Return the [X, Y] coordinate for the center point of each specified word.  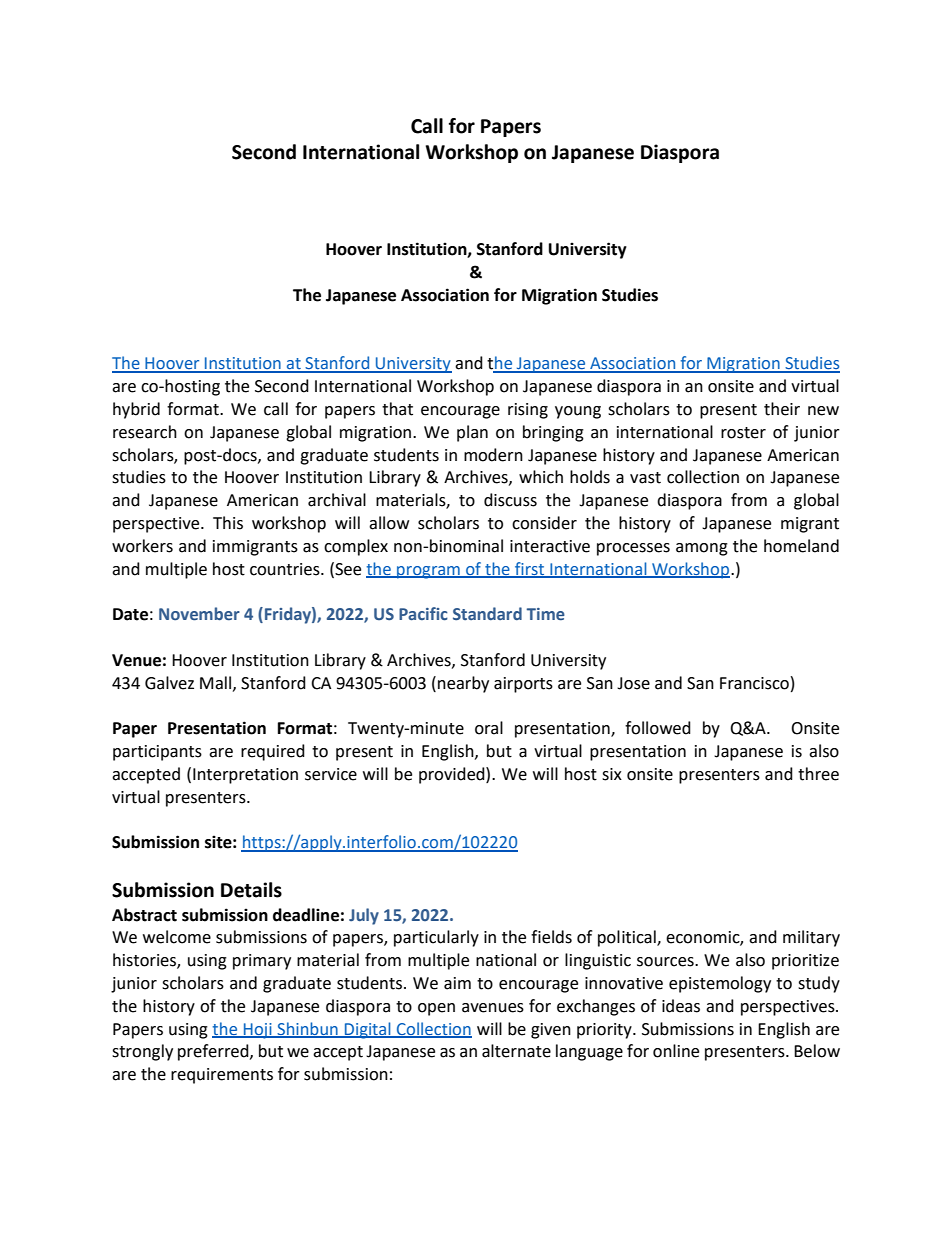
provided [453, 775]
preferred [214, 1052]
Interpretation [245, 776]
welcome [177, 937]
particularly [436, 938]
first [530, 569]
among [702, 549]
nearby [463, 684]
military [811, 938]
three [818, 774]
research [145, 432]
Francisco [754, 683]
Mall [217, 683]
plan [472, 433]
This [228, 523]
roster [743, 433]
